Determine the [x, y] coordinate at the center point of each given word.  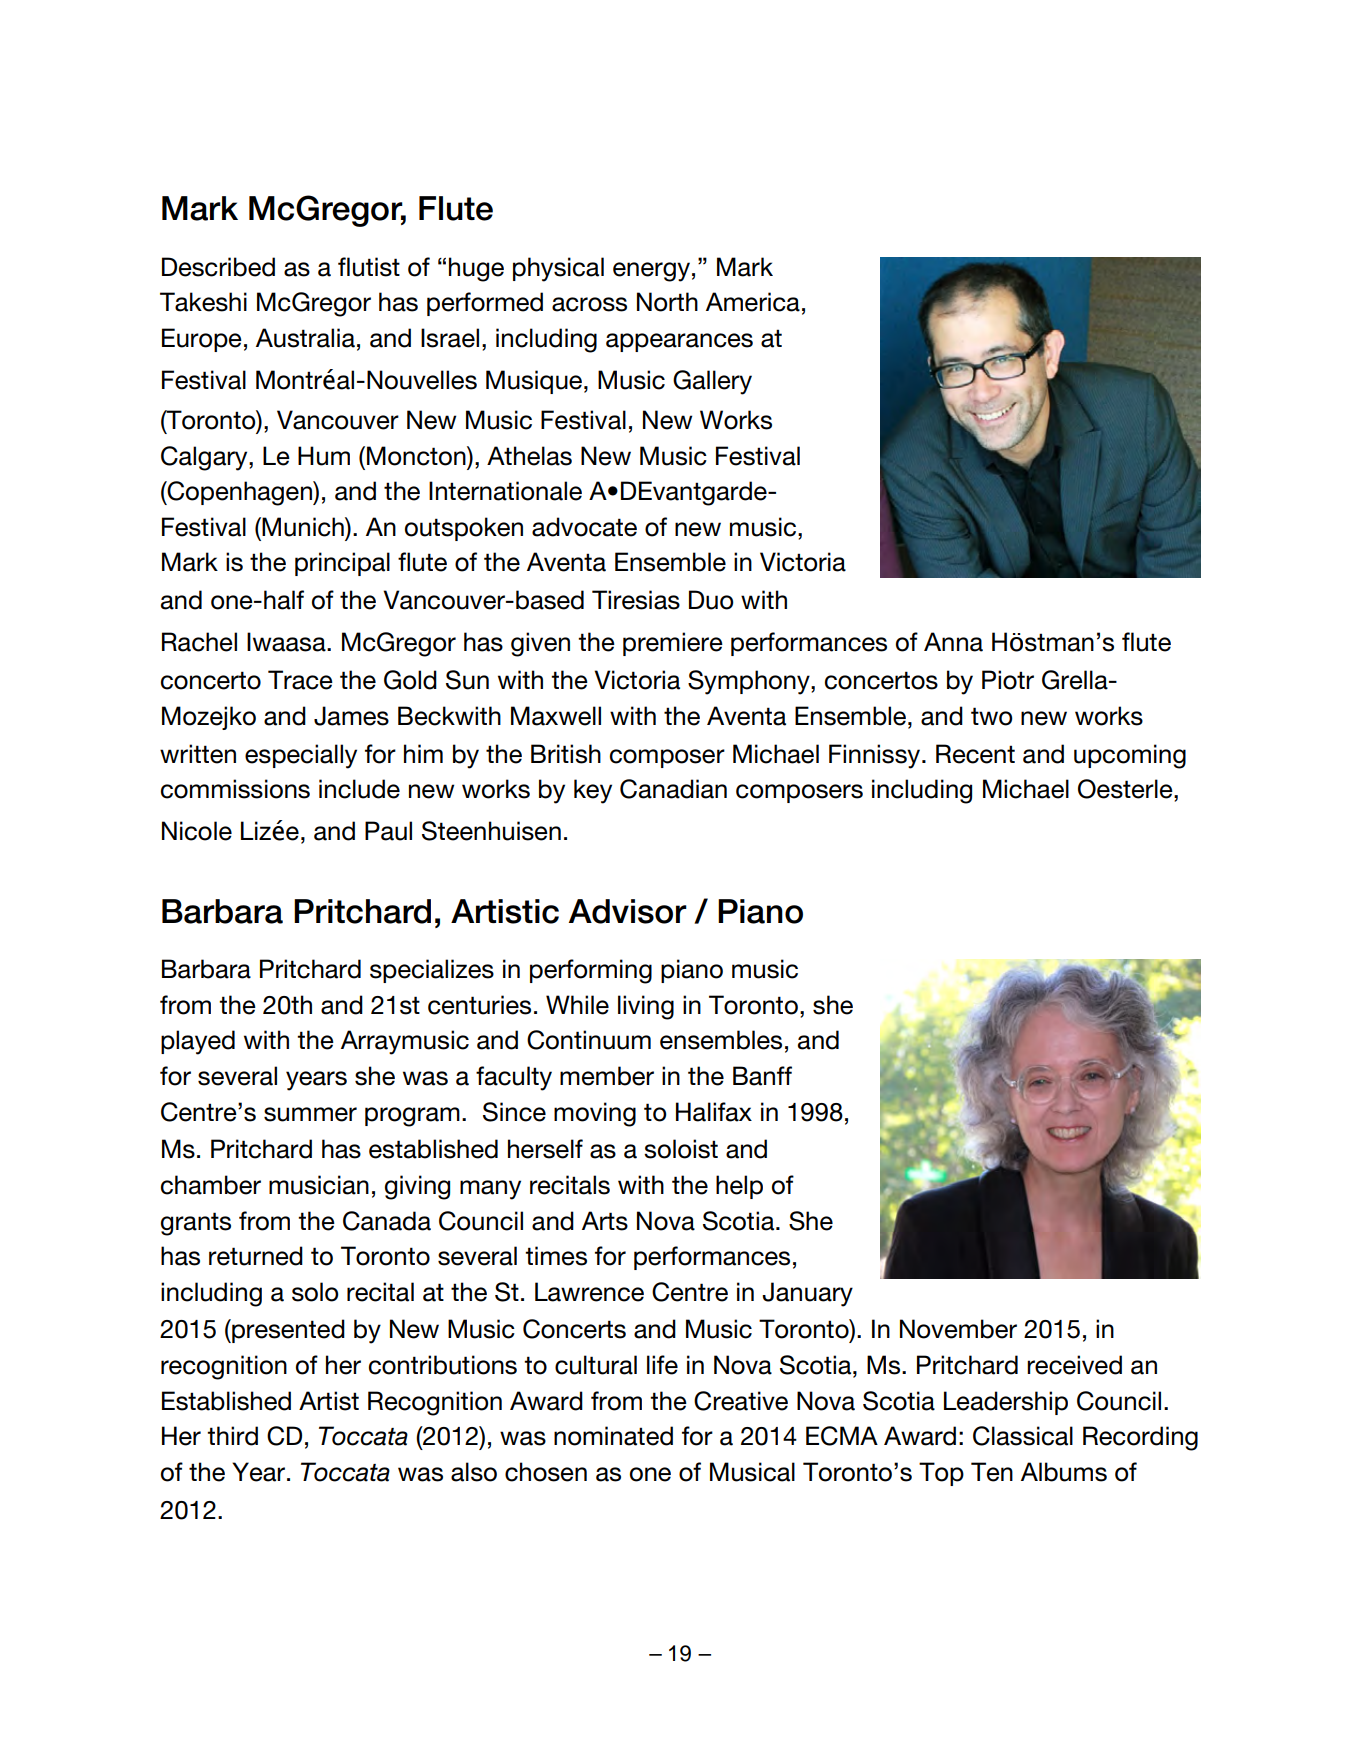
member [607, 1076]
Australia [305, 338]
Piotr [1008, 680]
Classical [1023, 1436]
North [667, 302]
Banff [762, 1076]
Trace [300, 680]
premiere [673, 644]
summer [310, 1114]
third [232, 1436]
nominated [613, 1436]
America [753, 302]
